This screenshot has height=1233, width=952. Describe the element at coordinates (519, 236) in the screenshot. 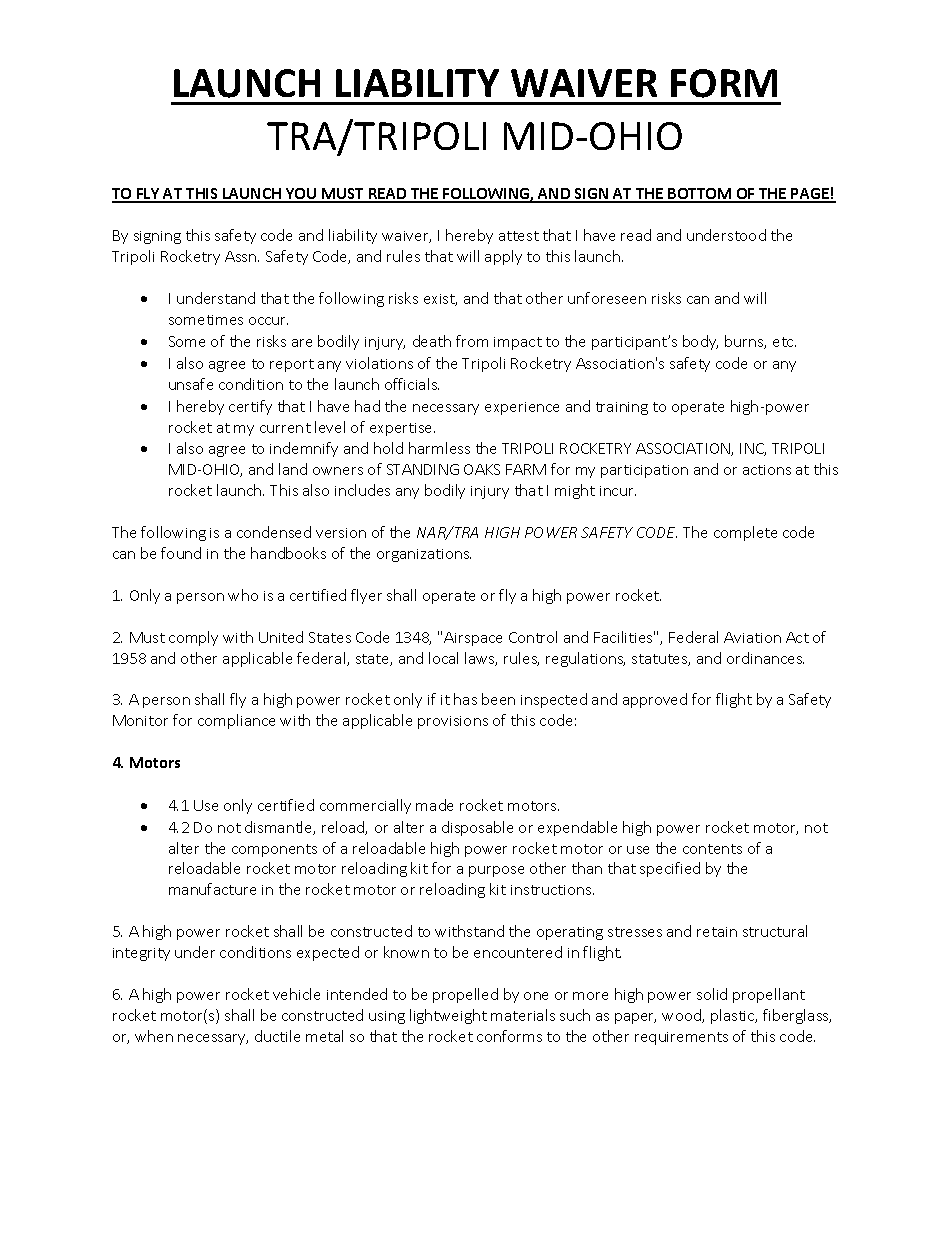

I see `attest` at that location.
